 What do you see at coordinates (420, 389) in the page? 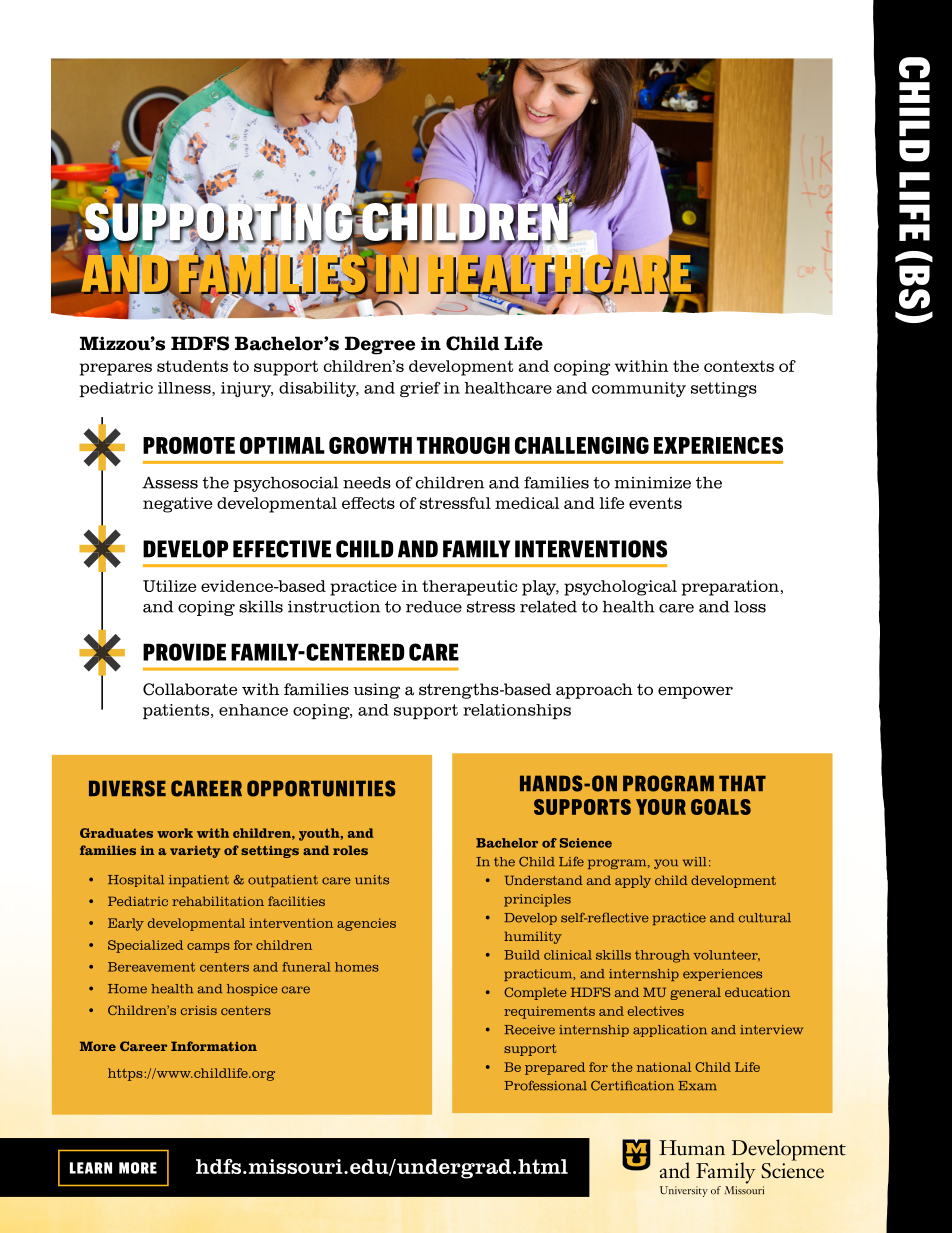
I see `grief` at bounding box center [420, 389].
